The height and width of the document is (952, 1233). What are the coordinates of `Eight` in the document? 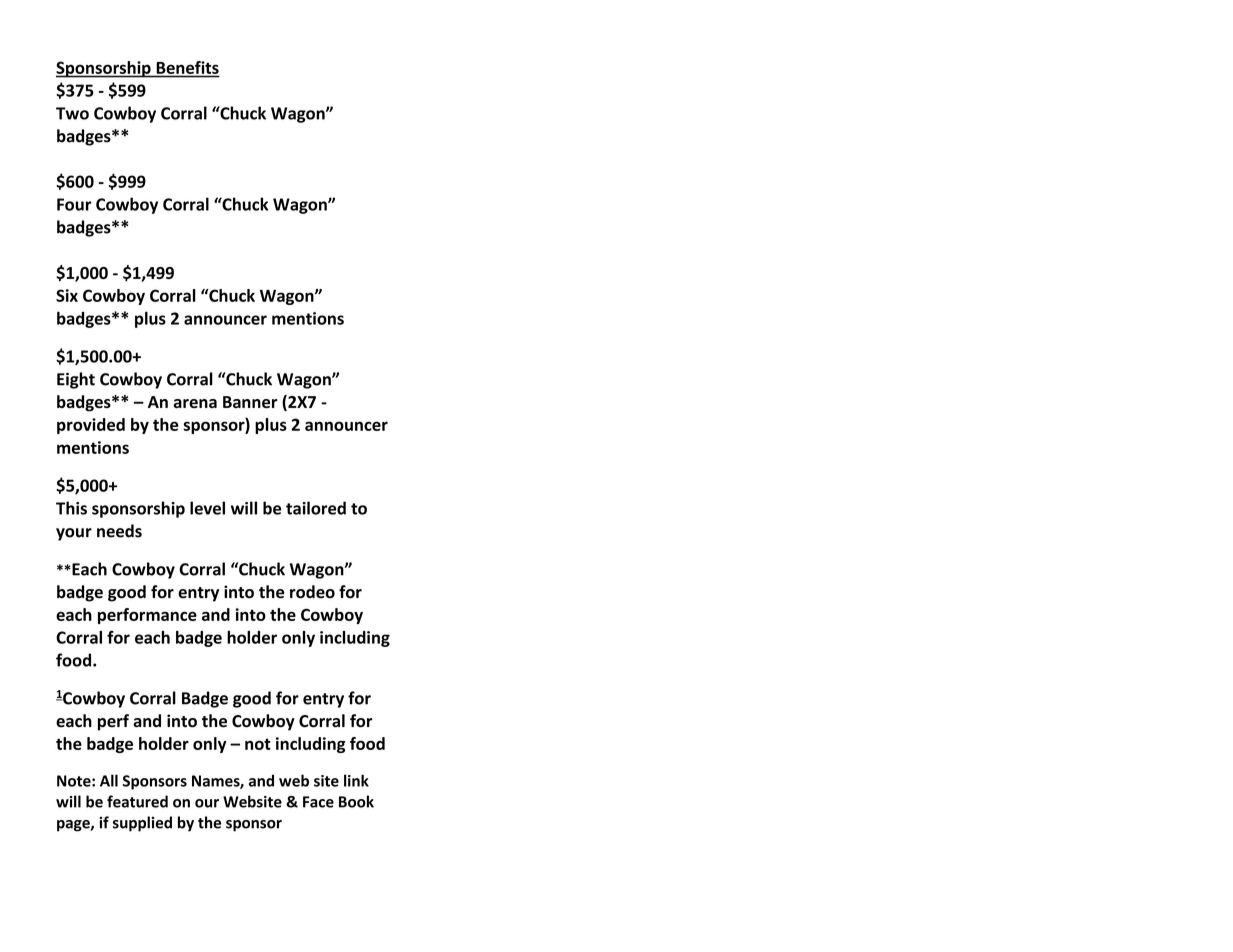 It's located at (76, 380).
